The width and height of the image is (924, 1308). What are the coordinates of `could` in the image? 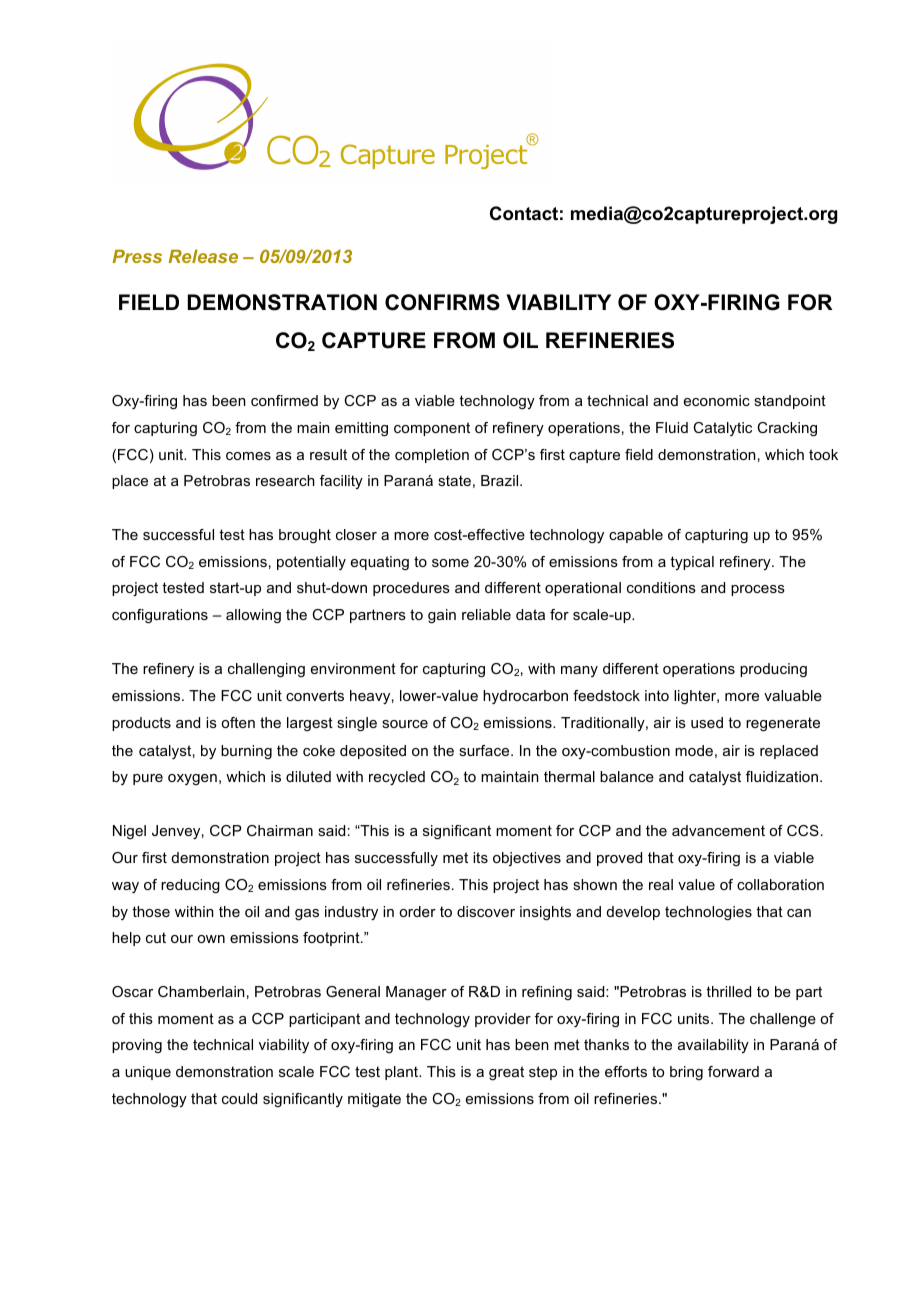 It's located at (239, 1098).
